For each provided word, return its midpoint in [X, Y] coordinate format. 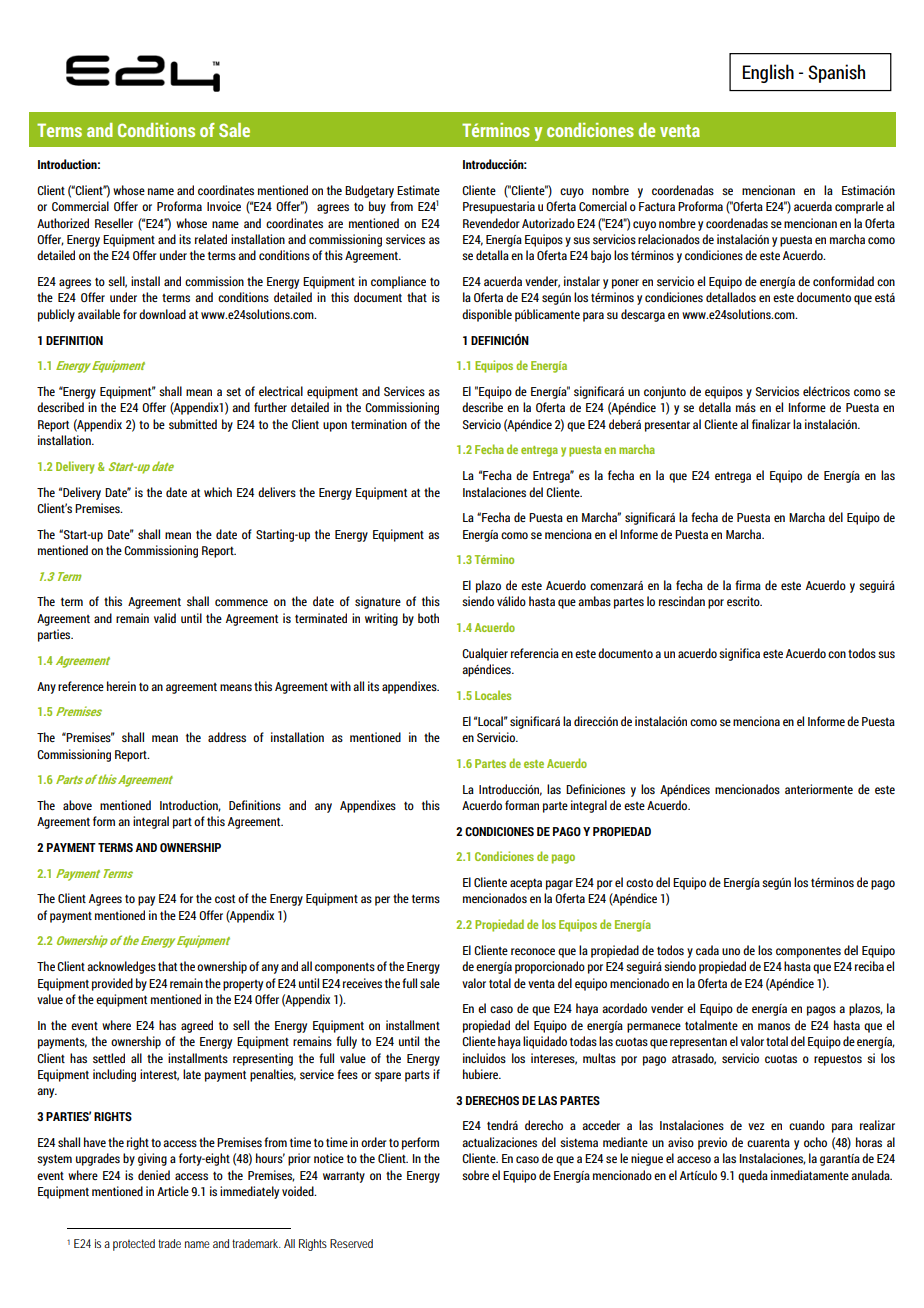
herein [121, 686]
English [768, 73]
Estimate [418, 190]
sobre [475, 1175]
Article [173, 1191]
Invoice [224, 206]
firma [748, 585]
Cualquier [485, 654]
